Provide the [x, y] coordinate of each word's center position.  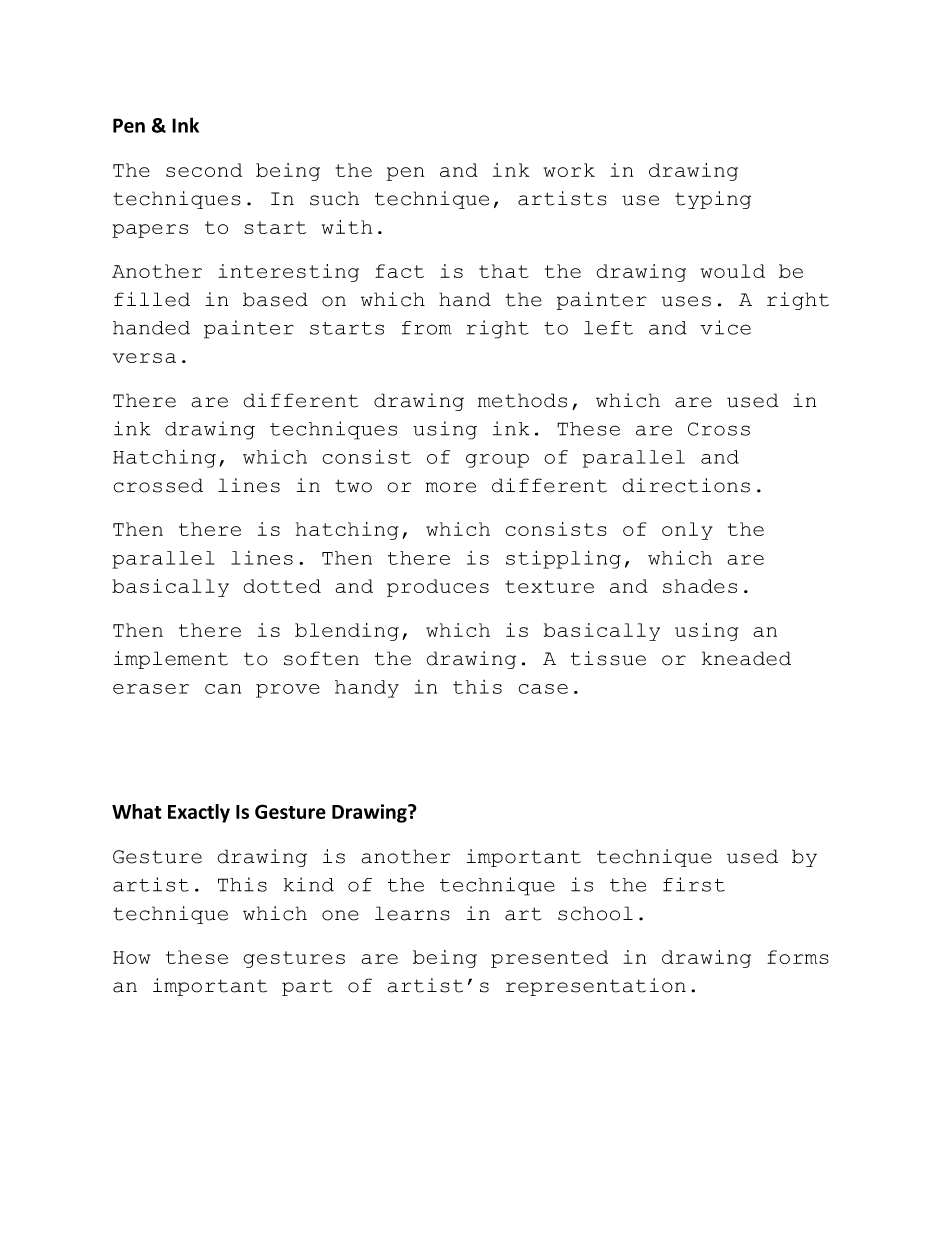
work [569, 170]
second [204, 170]
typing [713, 200]
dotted [282, 586]
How [131, 957]
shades [700, 586]
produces [438, 588]
